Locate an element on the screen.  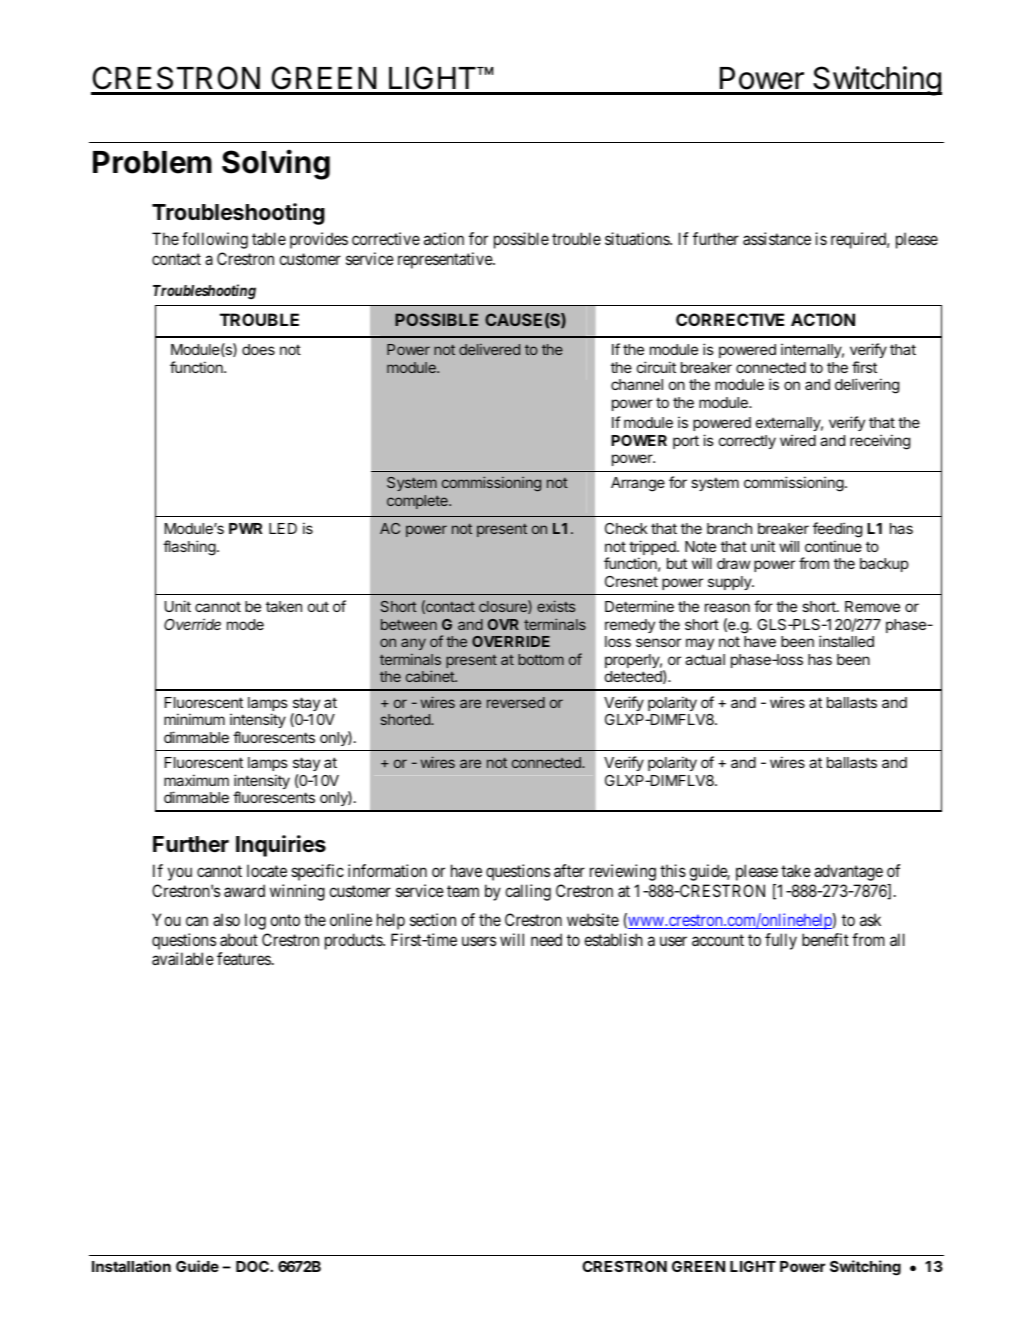
wired is located at coordinates (798, 440).
